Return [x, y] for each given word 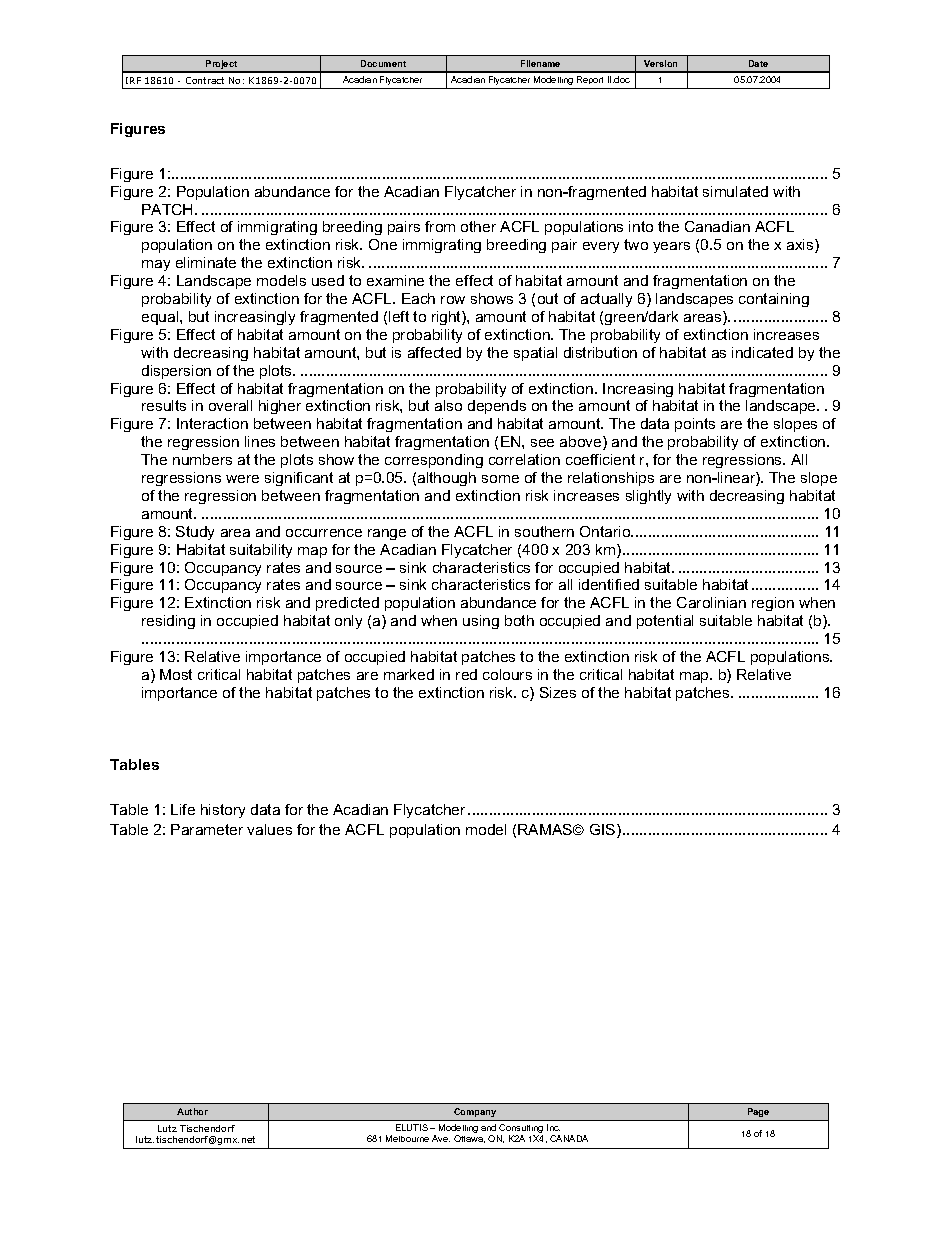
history [223, 811]
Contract [205, 80]
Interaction [212, 423]
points [695, 425]
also [448, 405]
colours [507, 674]
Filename [540, 63]
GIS [604, 831]
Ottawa [469, 1139]
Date [758, 63]
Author [192, 1111]
